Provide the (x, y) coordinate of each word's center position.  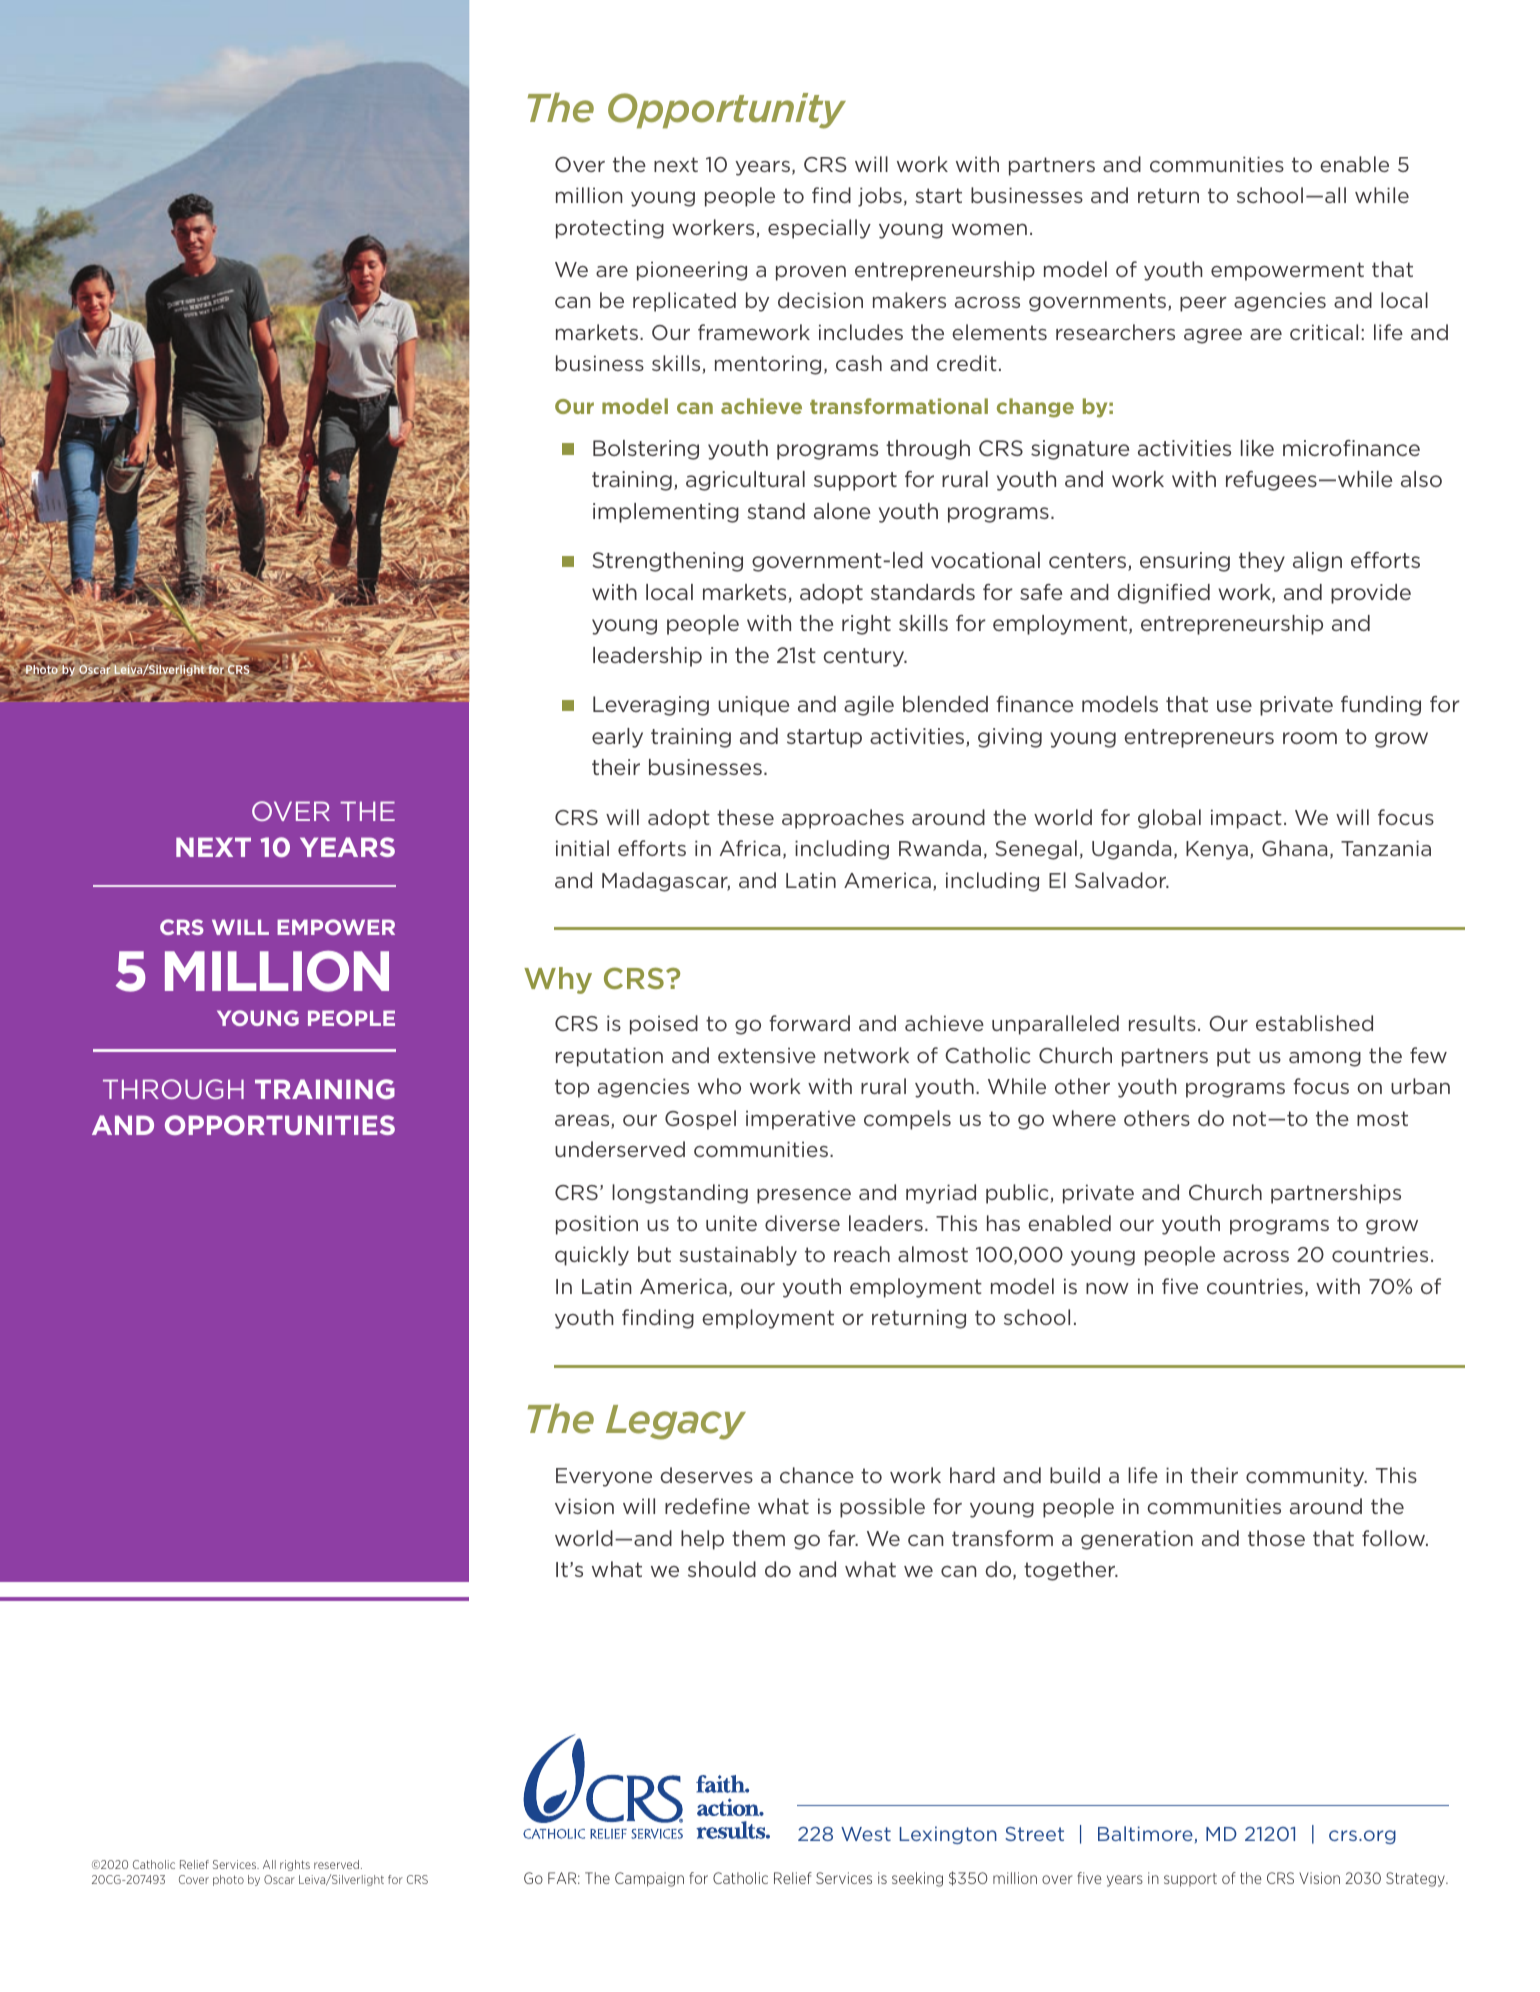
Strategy (1416, 1879)
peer (1203, 304)
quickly (592, 1256)
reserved (336, 1864)
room (1310, 738)
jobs (880, 197)
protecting (610, 229)
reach (862, 1254)
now (1107, 1288)
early (617, 738)
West (866, 1834)
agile (869, 706)
